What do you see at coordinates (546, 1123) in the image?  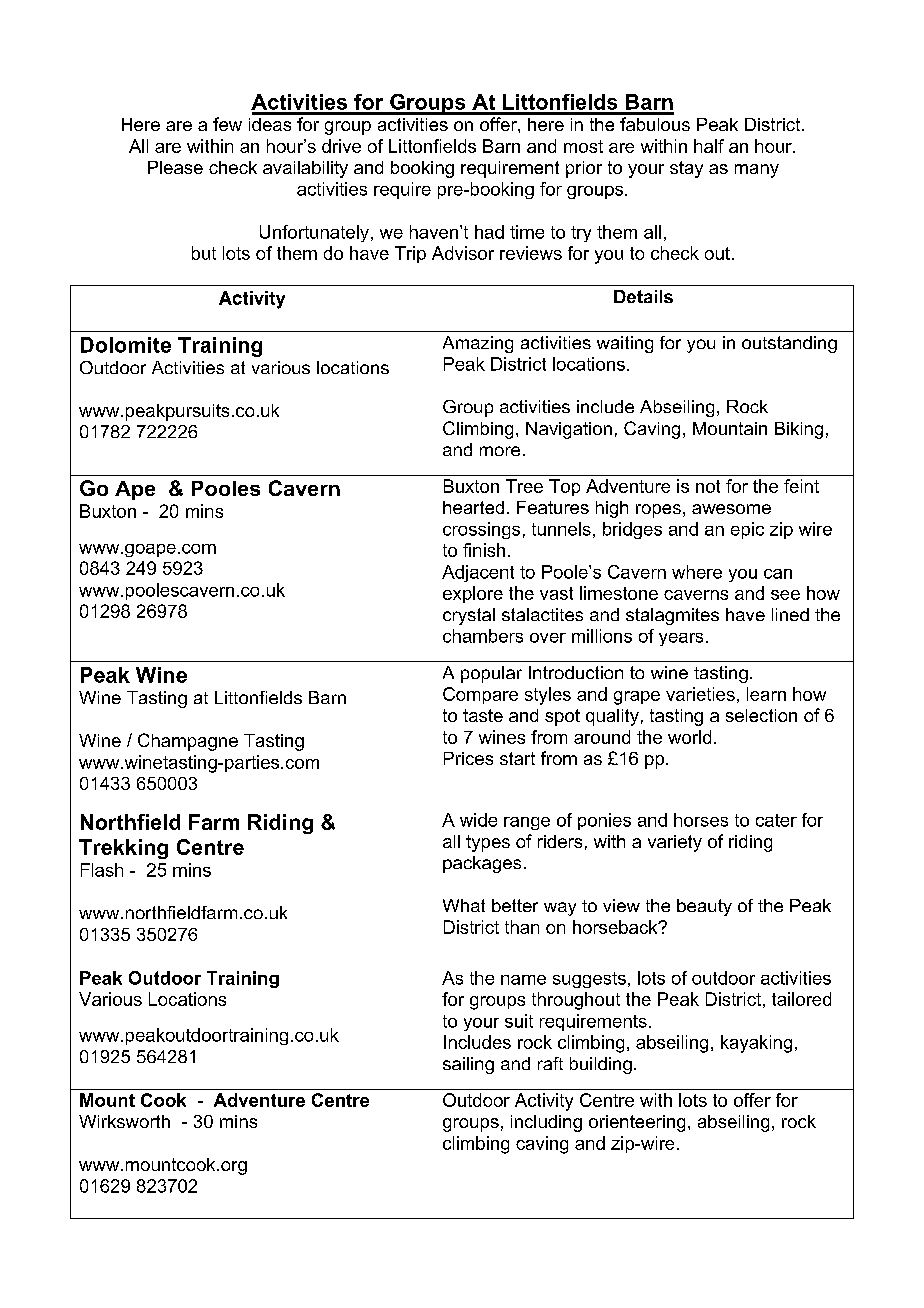 I see `including` at bounding box center [546, 1123].
